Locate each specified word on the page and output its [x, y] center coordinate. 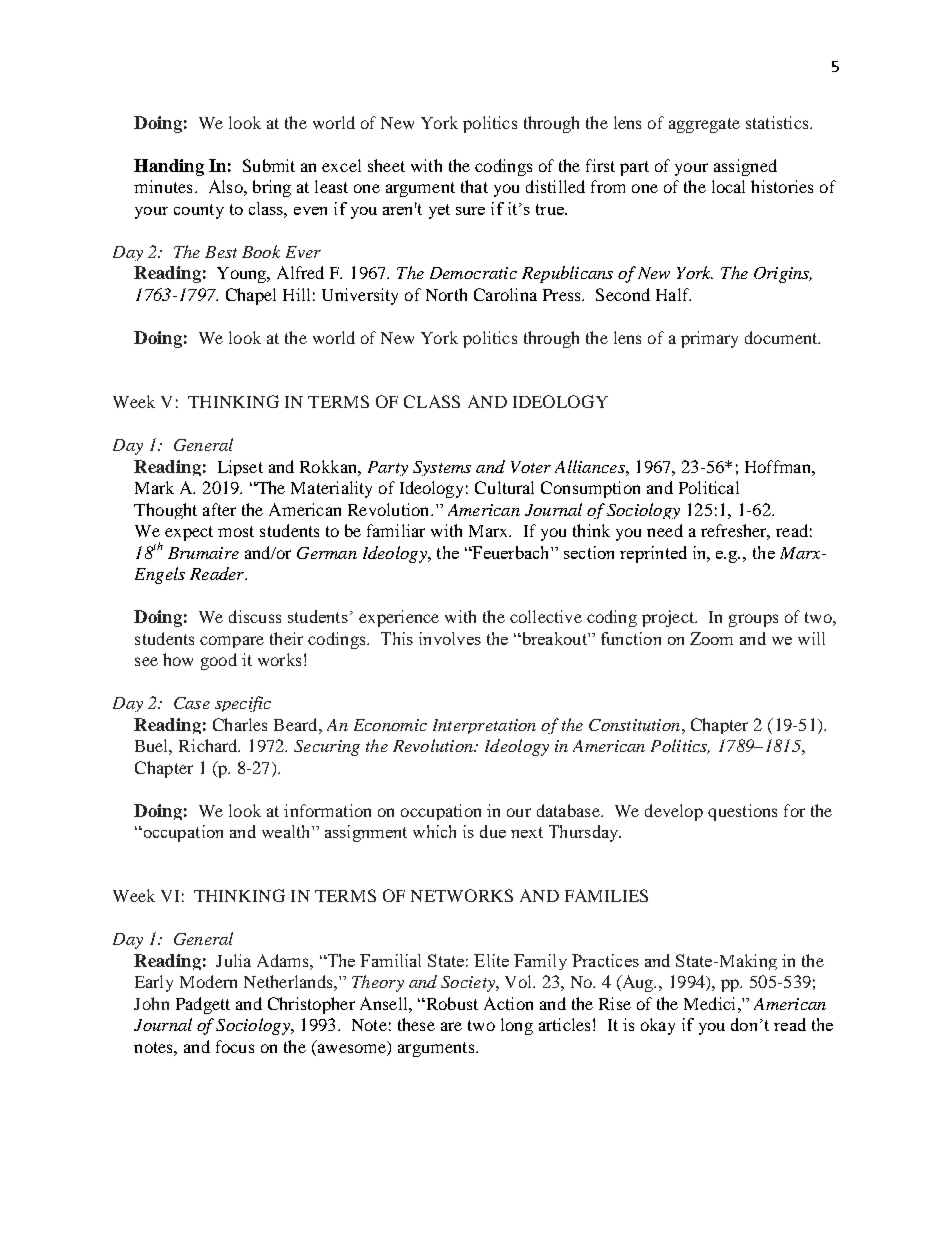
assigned [745, 167]
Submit [269, 165]
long [517, 1026]
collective [546, 616]
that [474, 186]
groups [753, 620]
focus [235, 1046]
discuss [255, 616]
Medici [709, 1003]
